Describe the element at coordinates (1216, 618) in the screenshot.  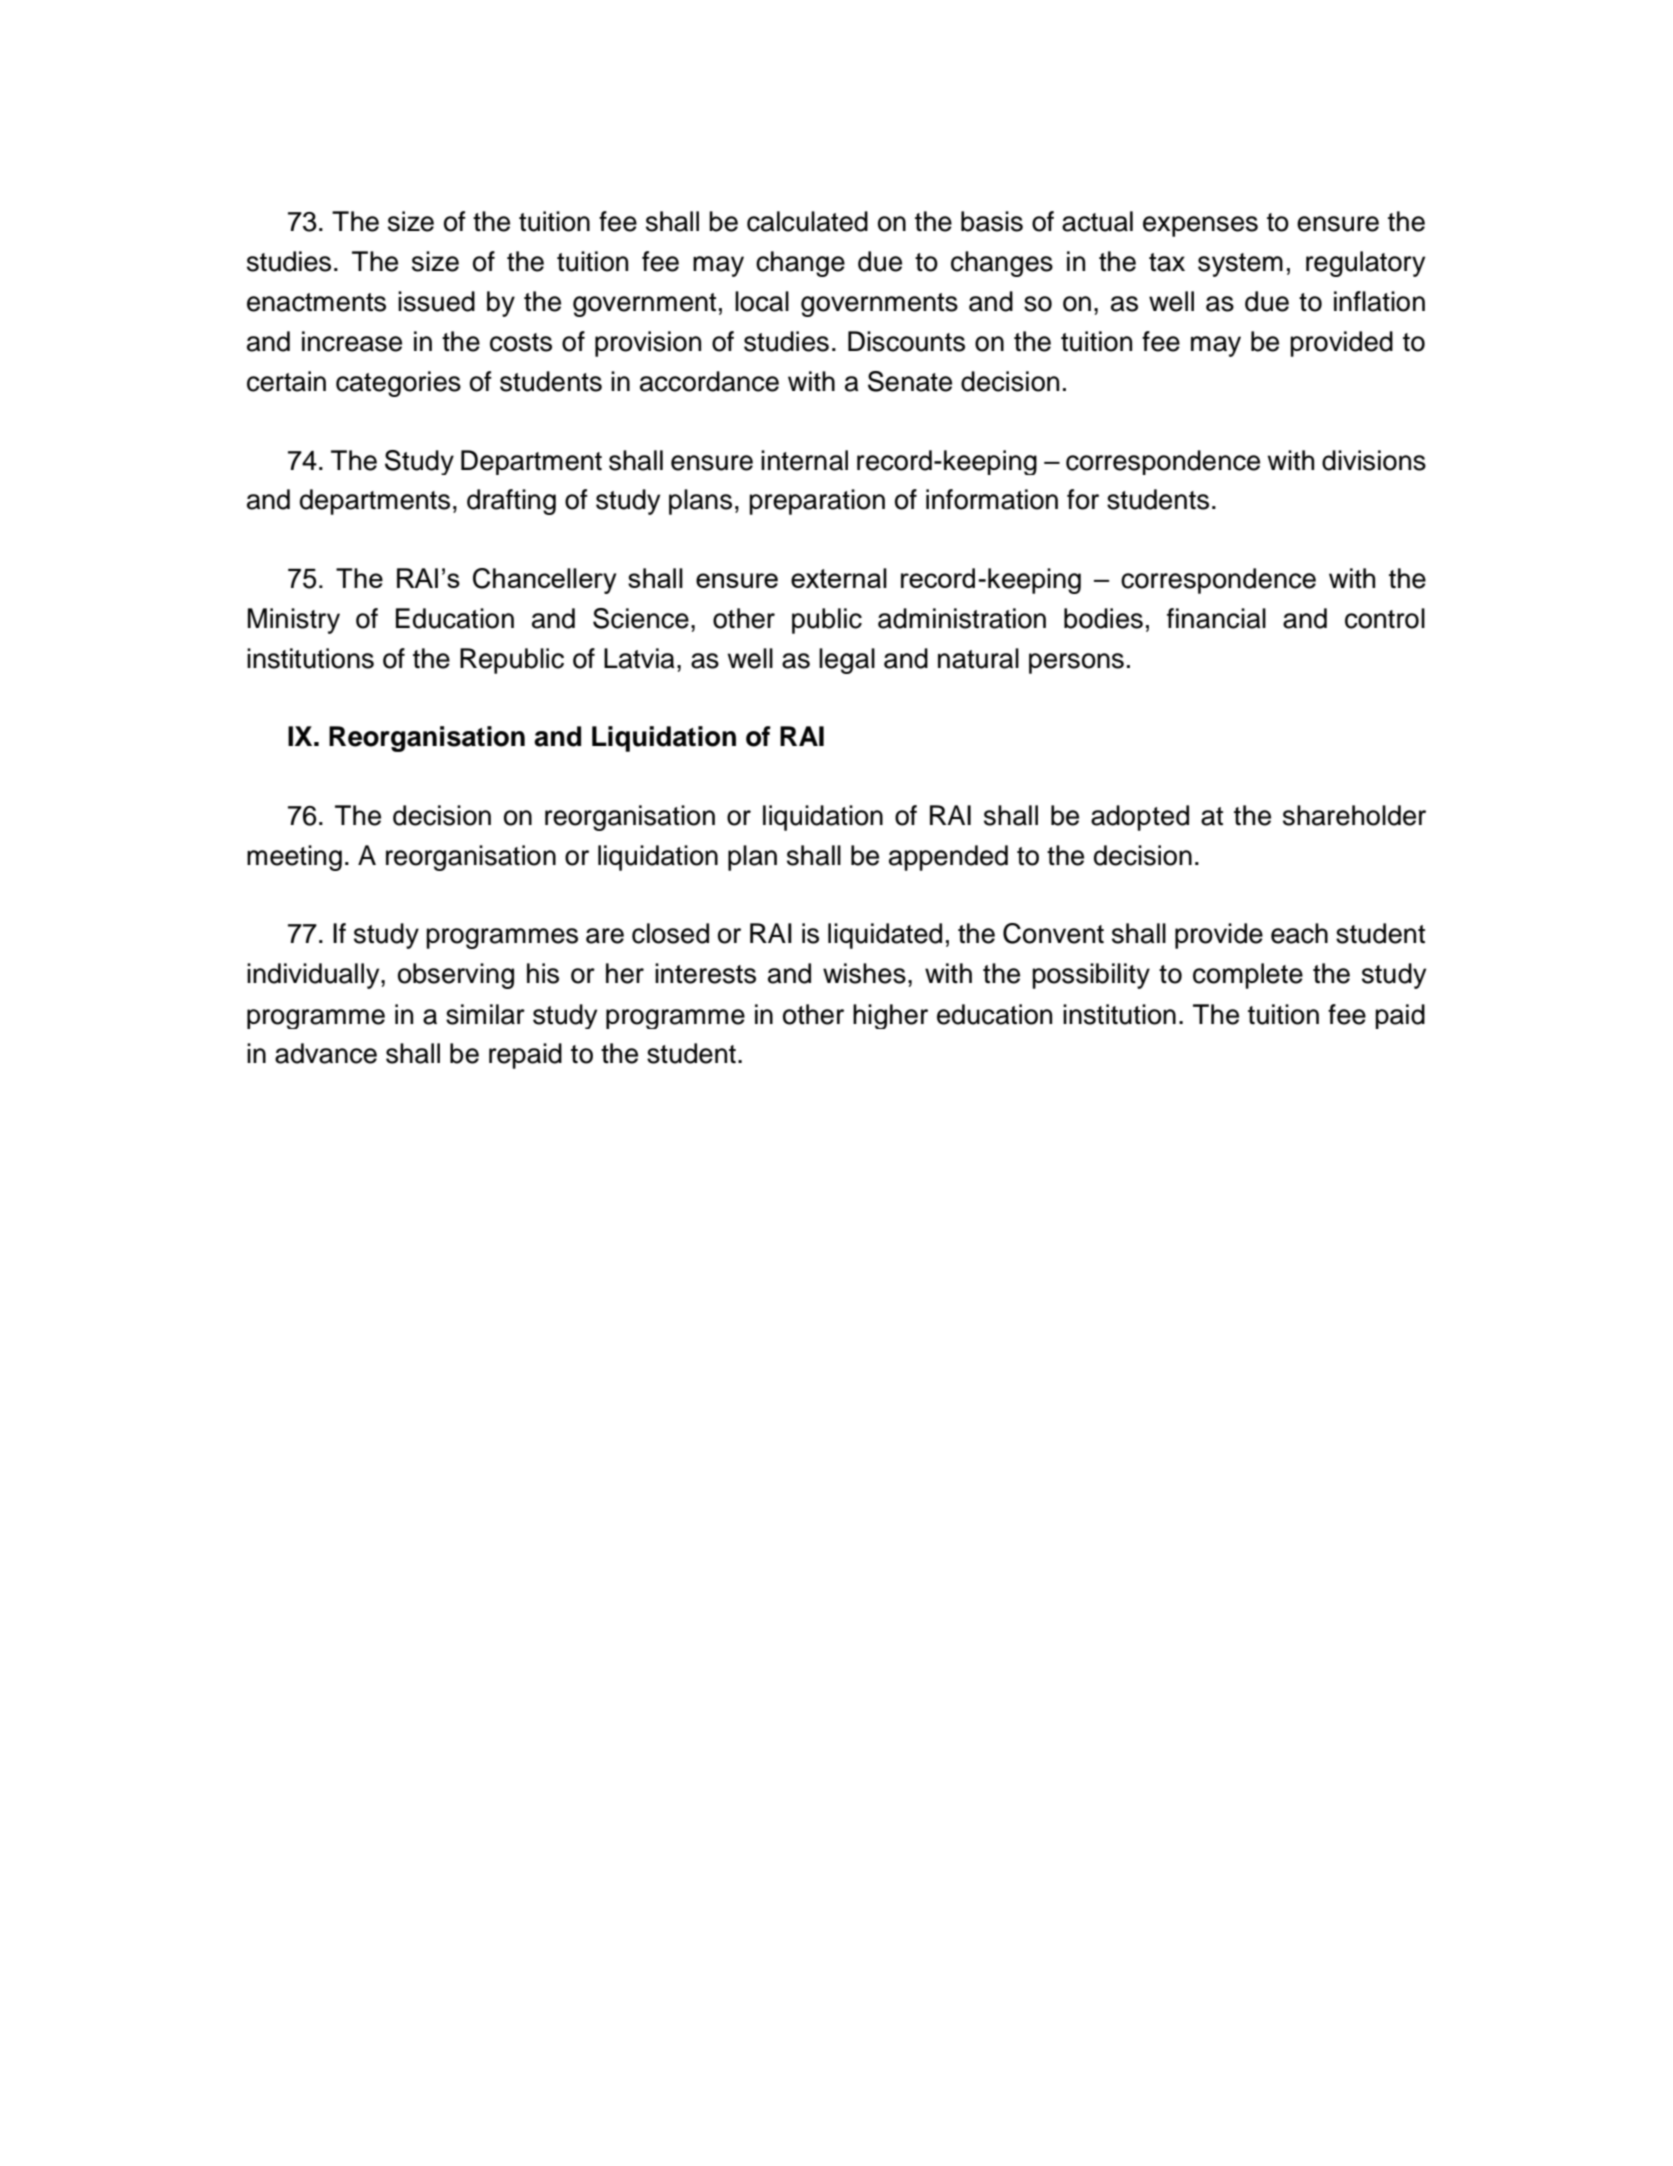
I see `financial` at that location.
